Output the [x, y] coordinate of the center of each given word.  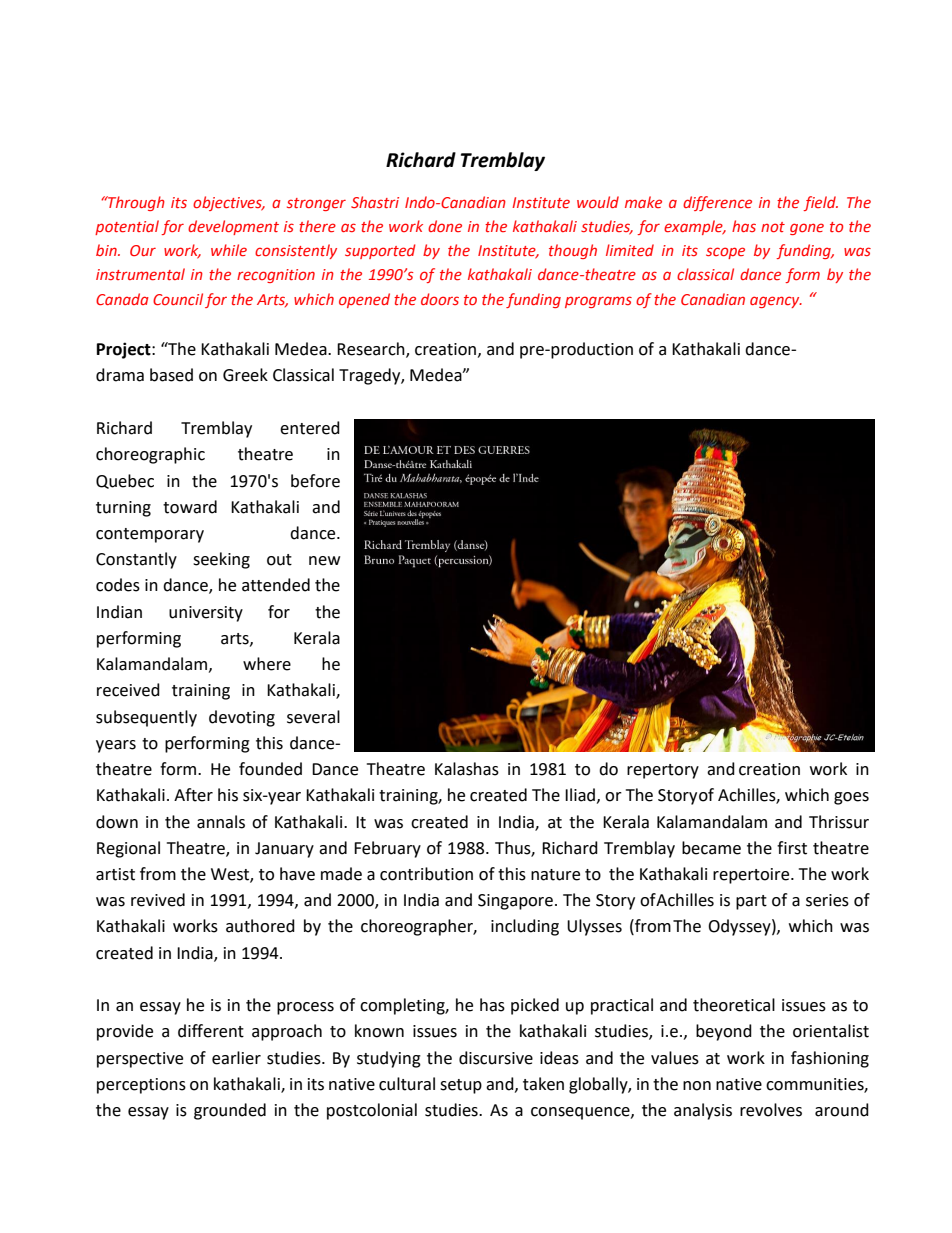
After [193, 795]
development [233, 227]
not [773, 227]
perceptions [141, 1086]
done [445, 226]
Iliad [580, 795]
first [792, 848]
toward [190, 507]
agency [776, 302]
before [315, 481]
